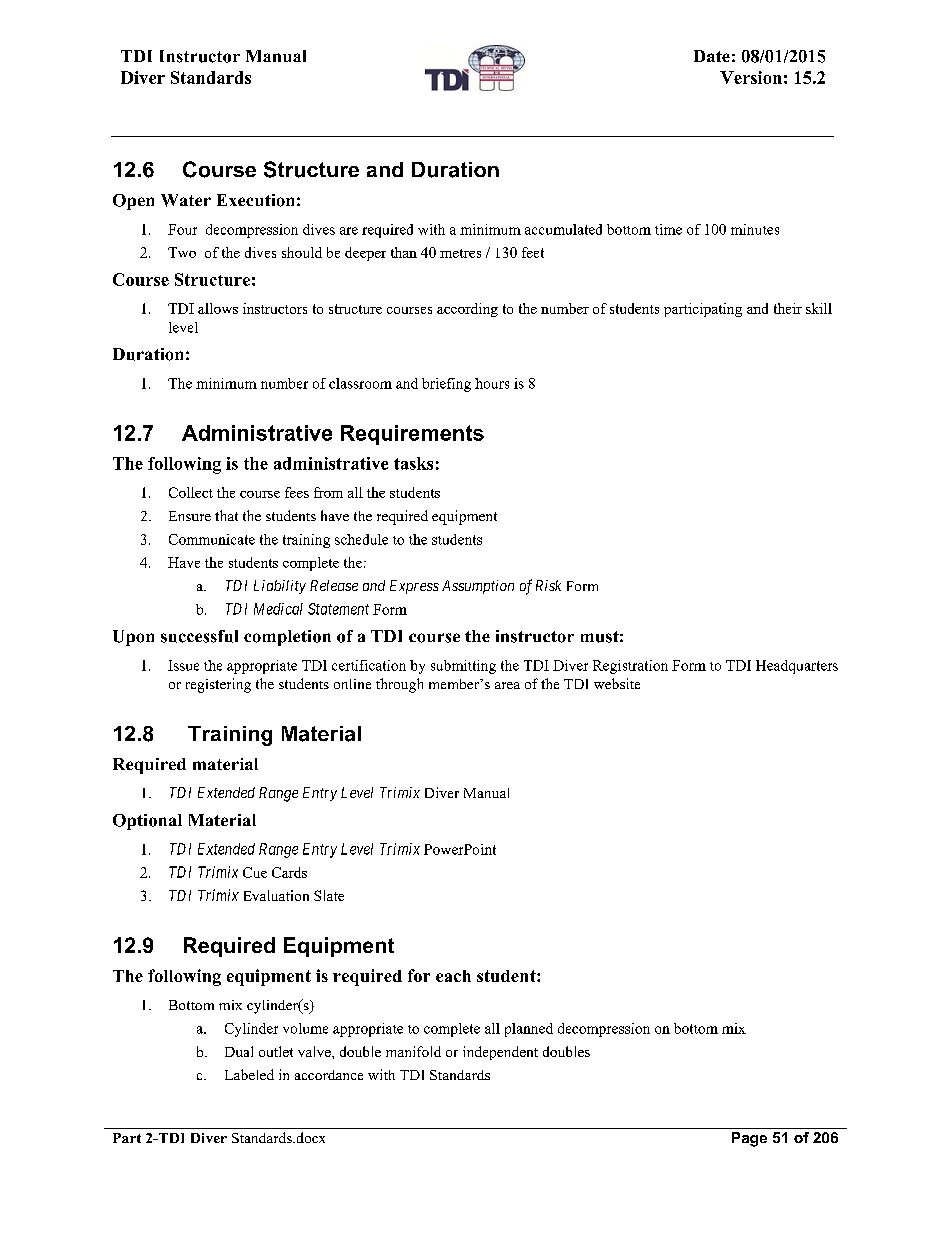  Describe the element at coordinates (797, 667) in the document. I see `Headquarters` at that location.
